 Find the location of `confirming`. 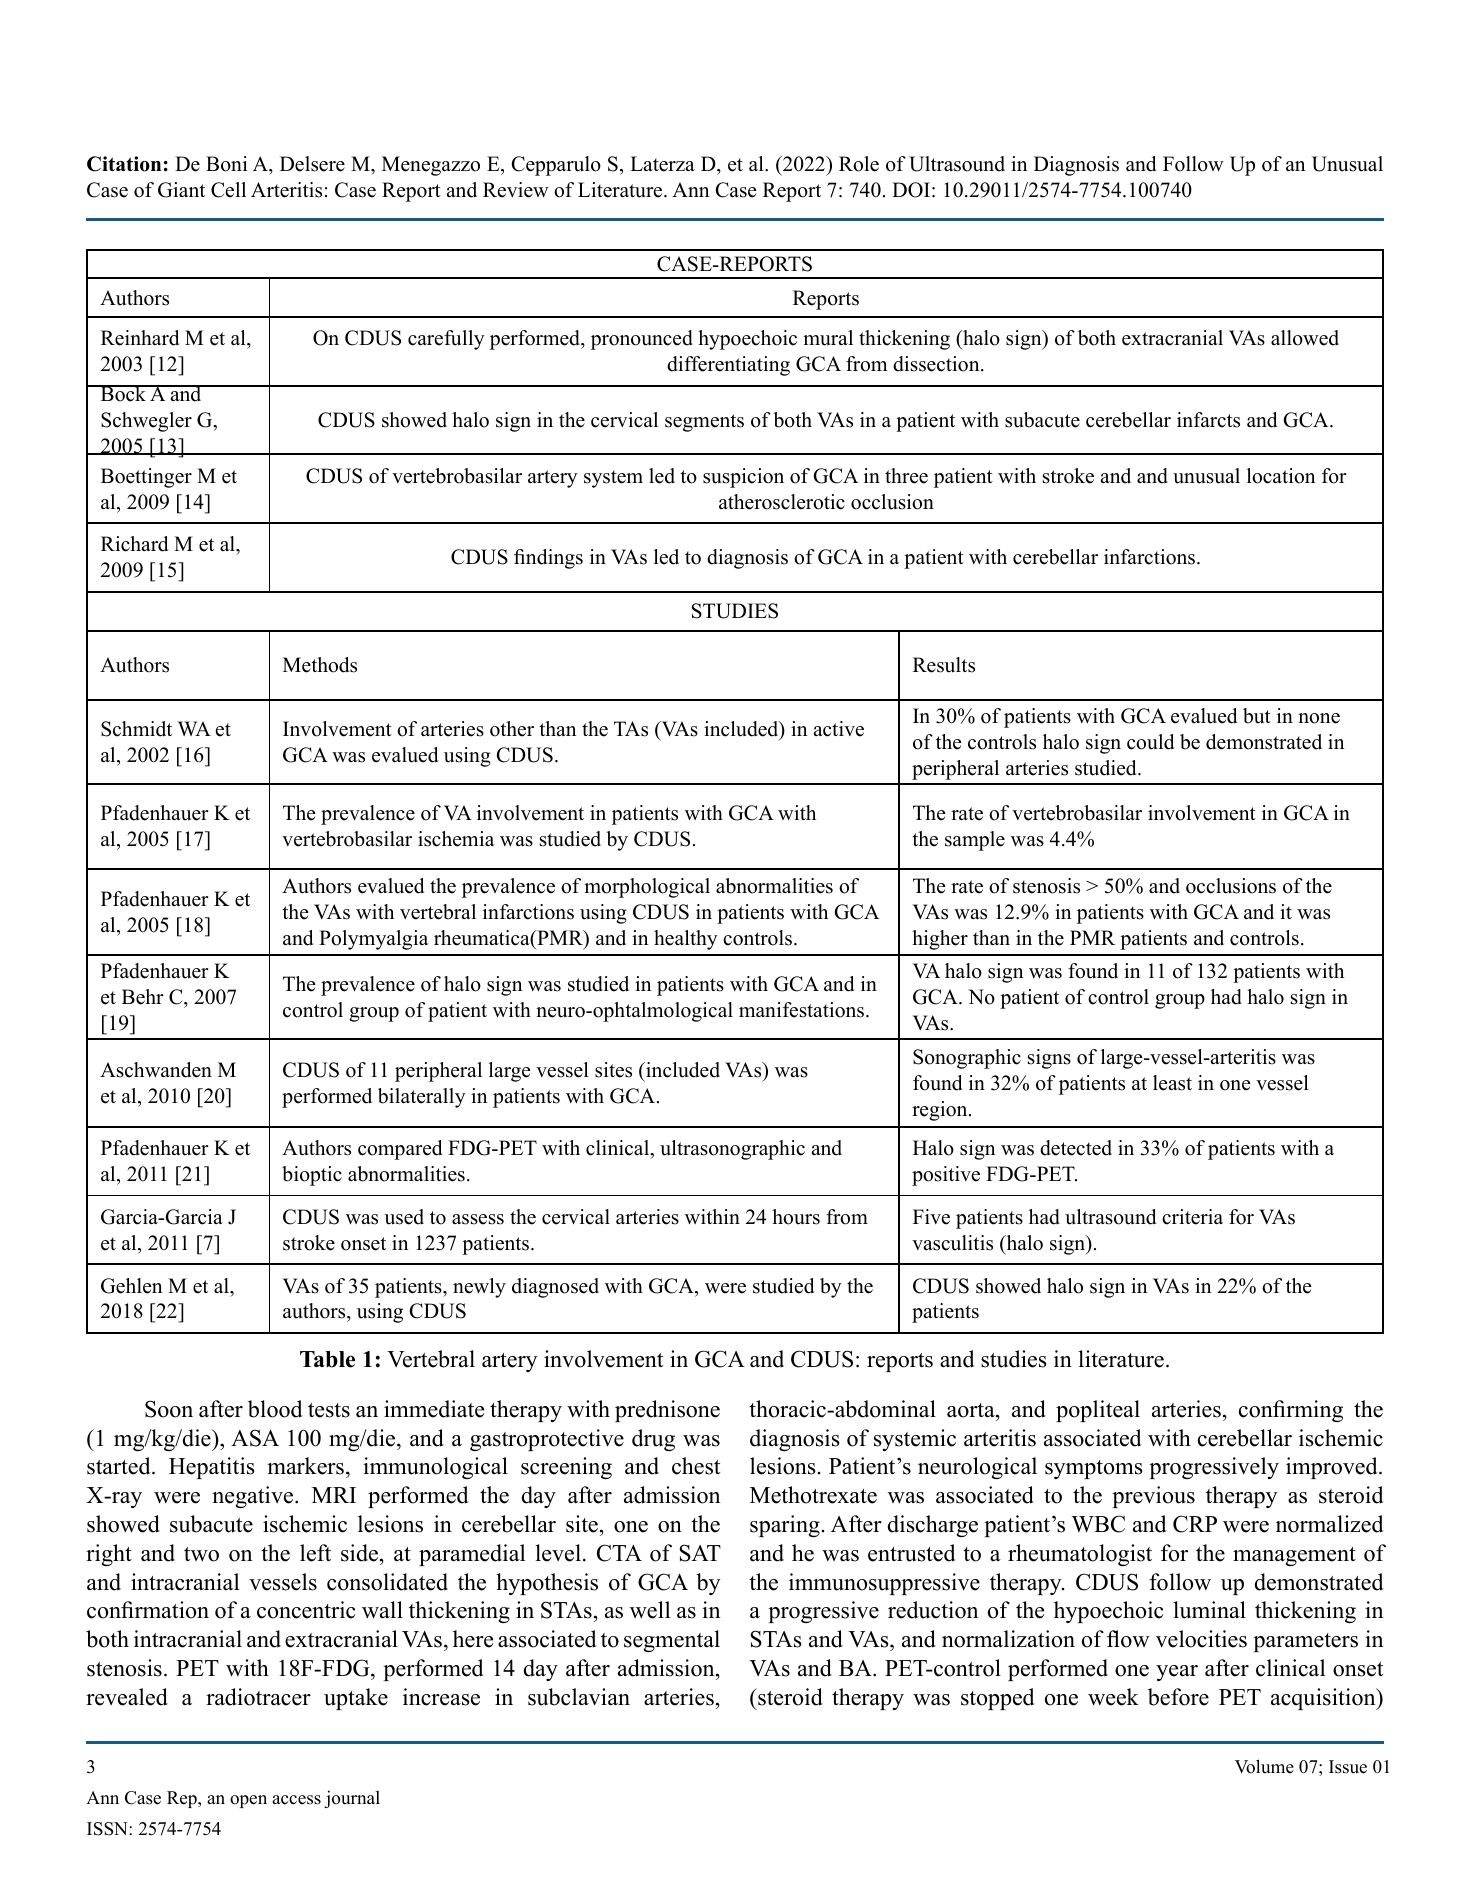

confirming is located at coordinates (1291, 1411).
